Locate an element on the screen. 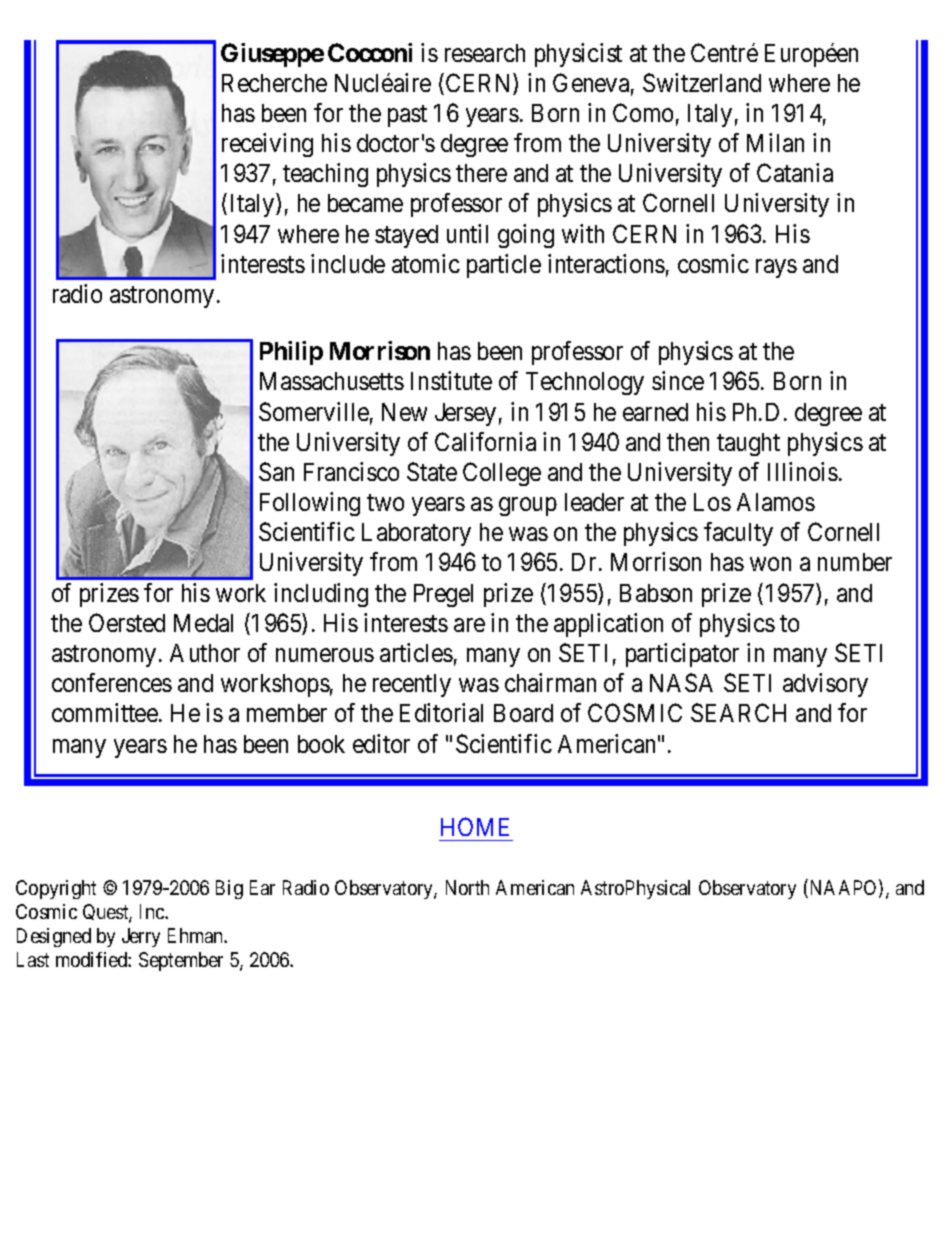  Alamos is located at coordinates (776, 502).
